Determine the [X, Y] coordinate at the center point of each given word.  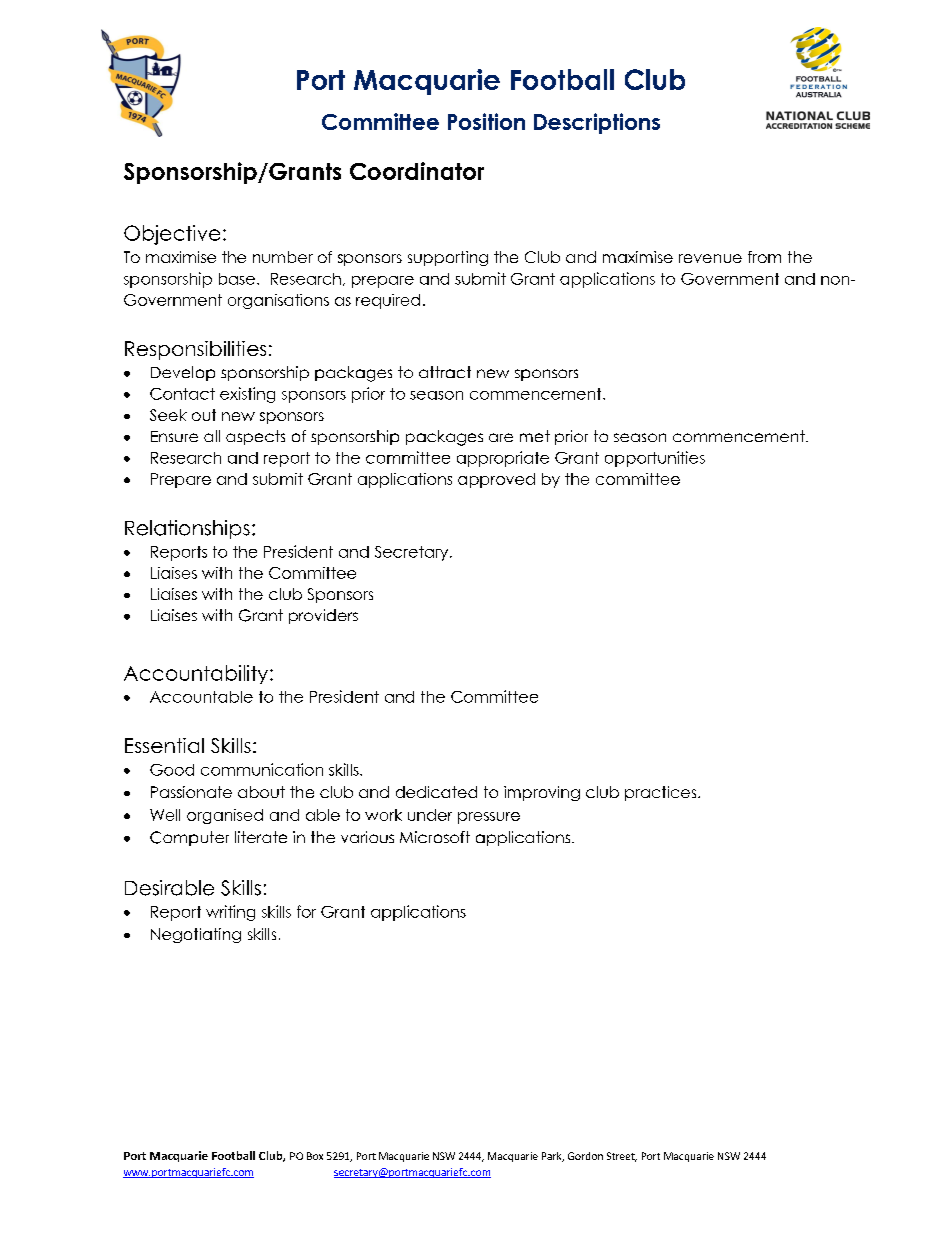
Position [486, 121]
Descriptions [597, 123]
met [535, 436]
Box [315, 1156]
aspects [255, 437]
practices [662, 793]
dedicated [436, 792]
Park [553, 1157]
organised [225, 816]
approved [496, 480]
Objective [172, 235]
